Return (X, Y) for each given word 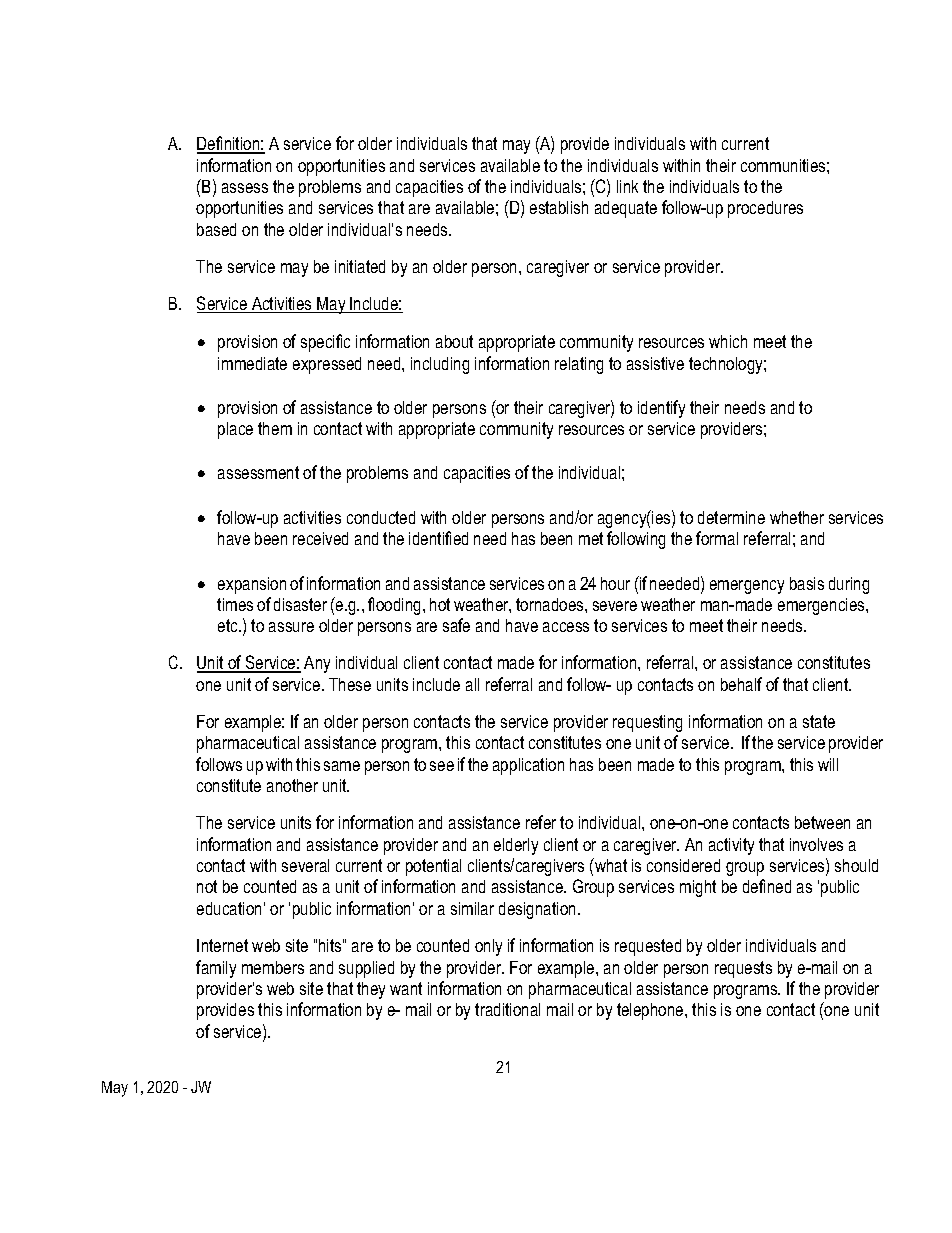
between (822, 822)
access (566, 627)
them (275, 428)
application (528, 766)
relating (579, 365)
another (292, 785)
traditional (507, 1009)
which (728, 341)
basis (807, 583)
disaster (300, 604)
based (216, 229)
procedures (765, 209)
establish (559, 207)
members (273, 967)
